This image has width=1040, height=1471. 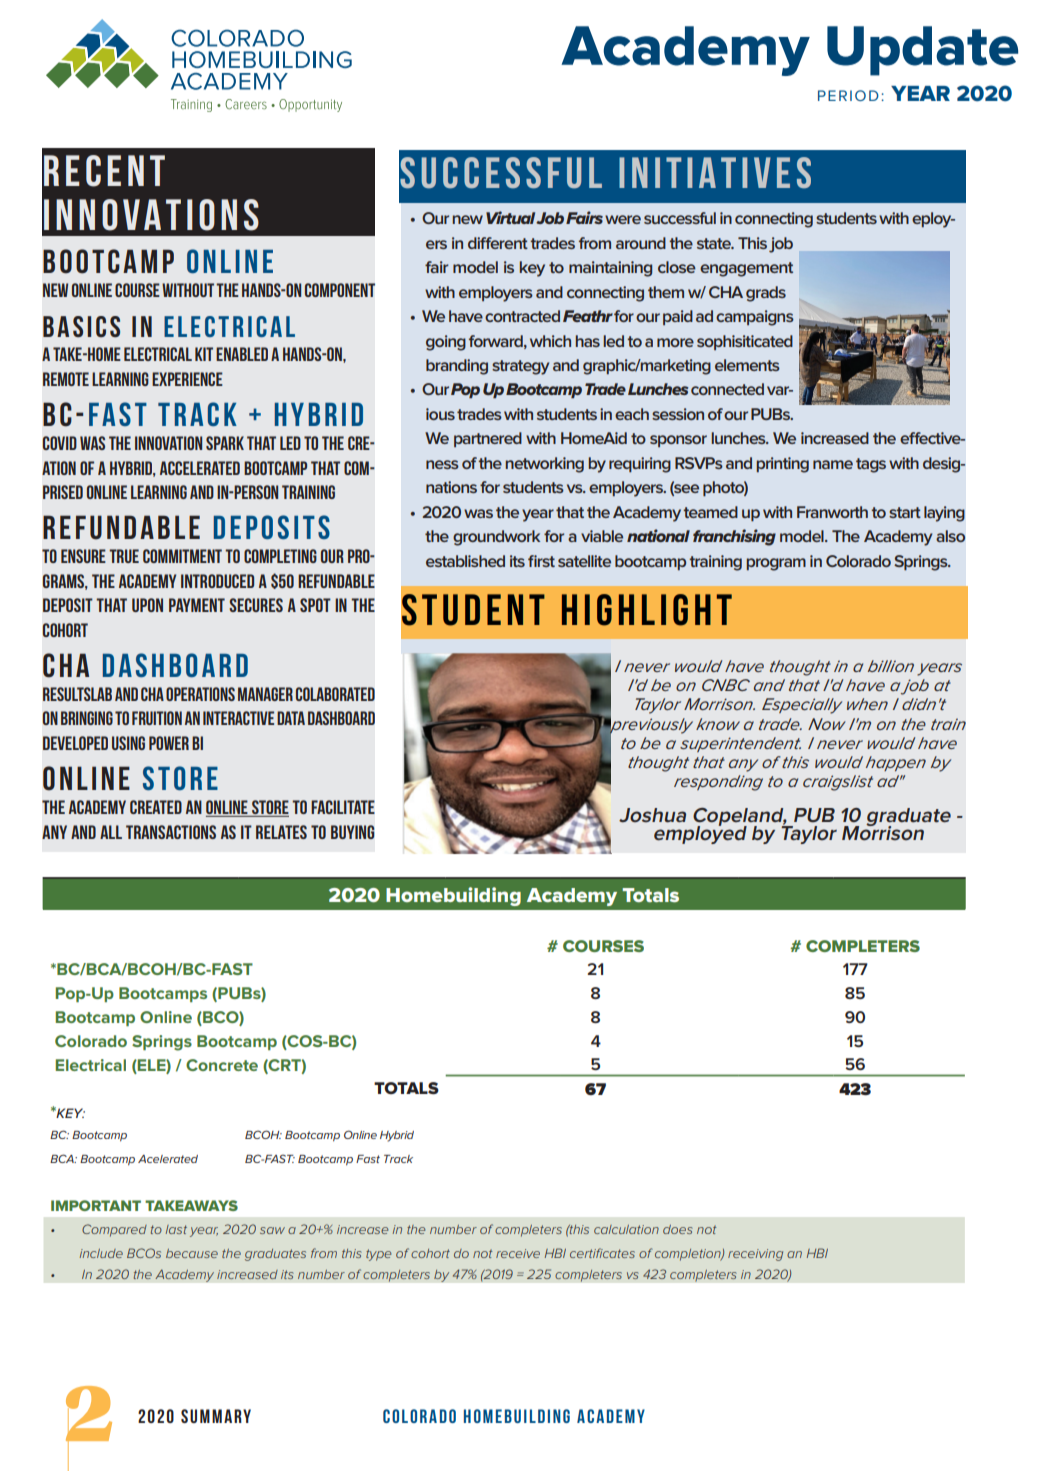 What do you see at coordinates (222, 1065) in the image?
I see `Concrete` at bounding box center [222, 1065].
